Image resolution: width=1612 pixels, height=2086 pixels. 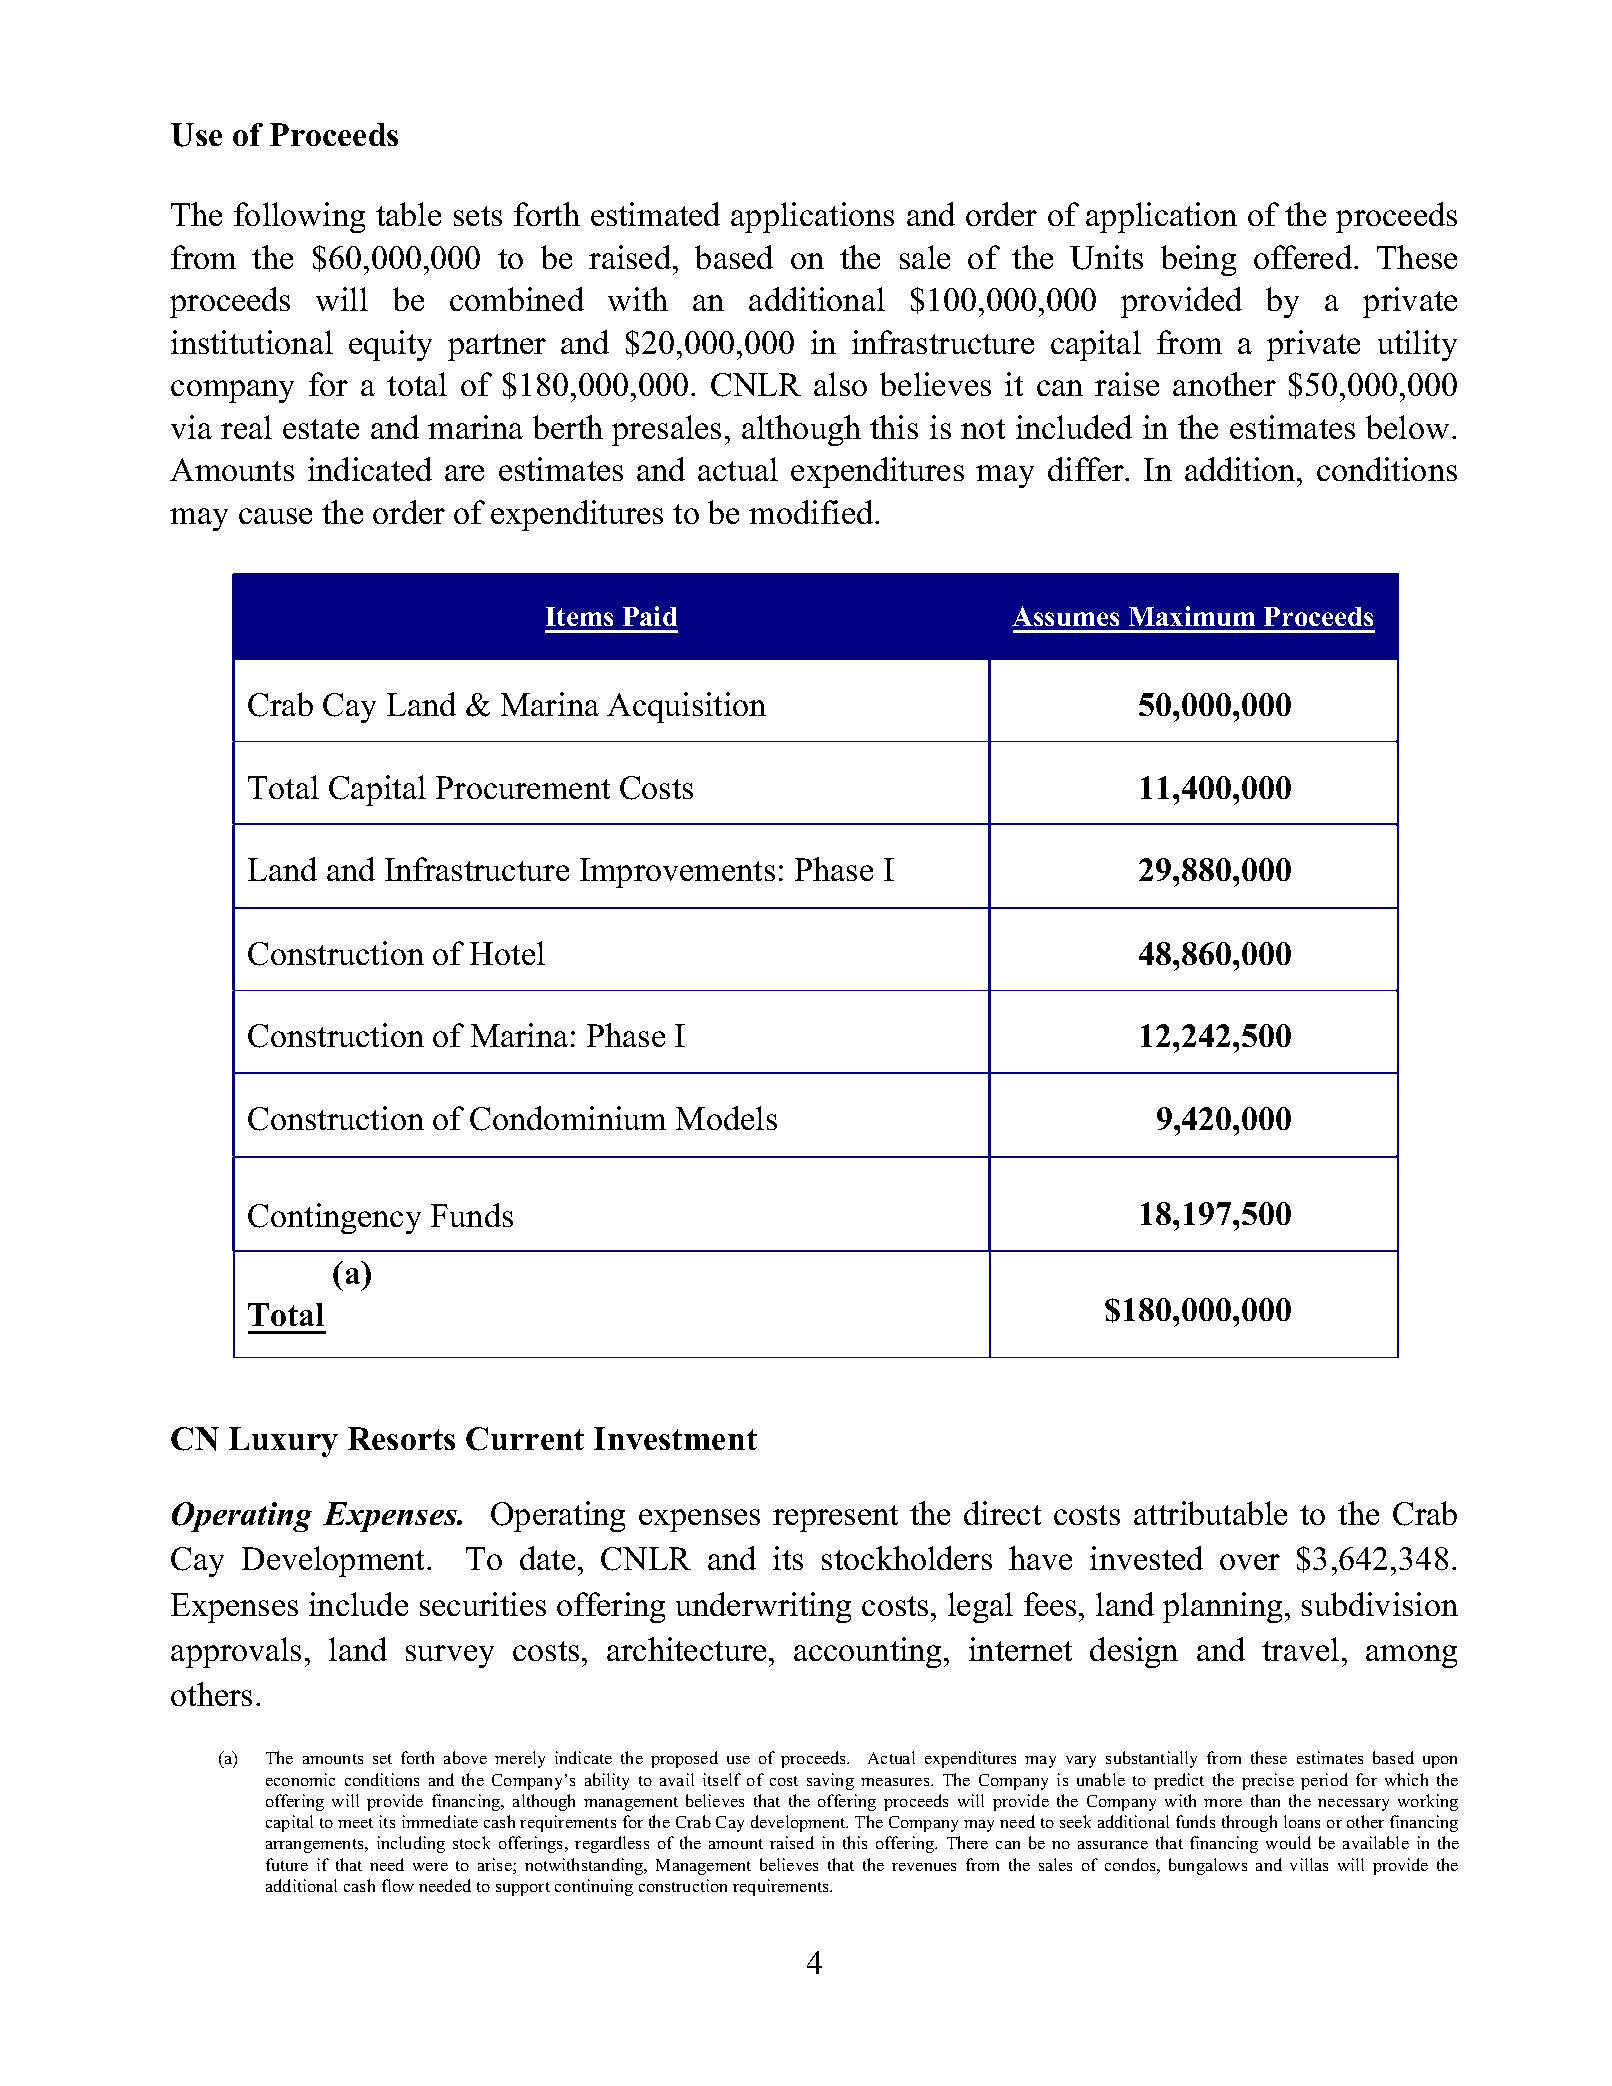 I want to click on meet, so click(x=355, y=1823).
